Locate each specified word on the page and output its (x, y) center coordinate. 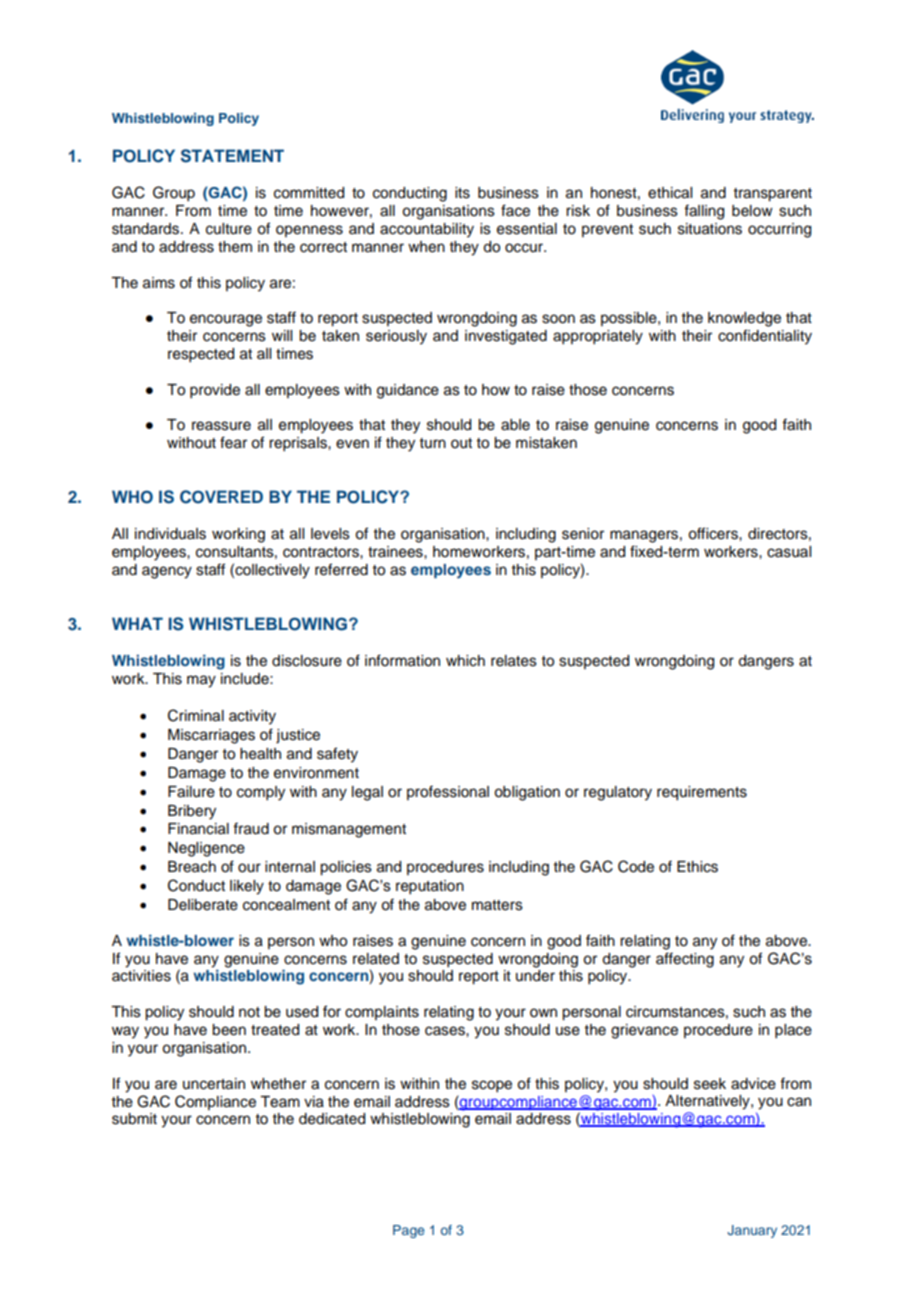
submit (134, 1119)
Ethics (697, 867)
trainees (396, 552)
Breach (192, 867)
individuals (170, 534)
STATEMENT (232, 156)
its (462, 193)
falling (704, 212)
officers (714, 533)
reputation (430, 887)
